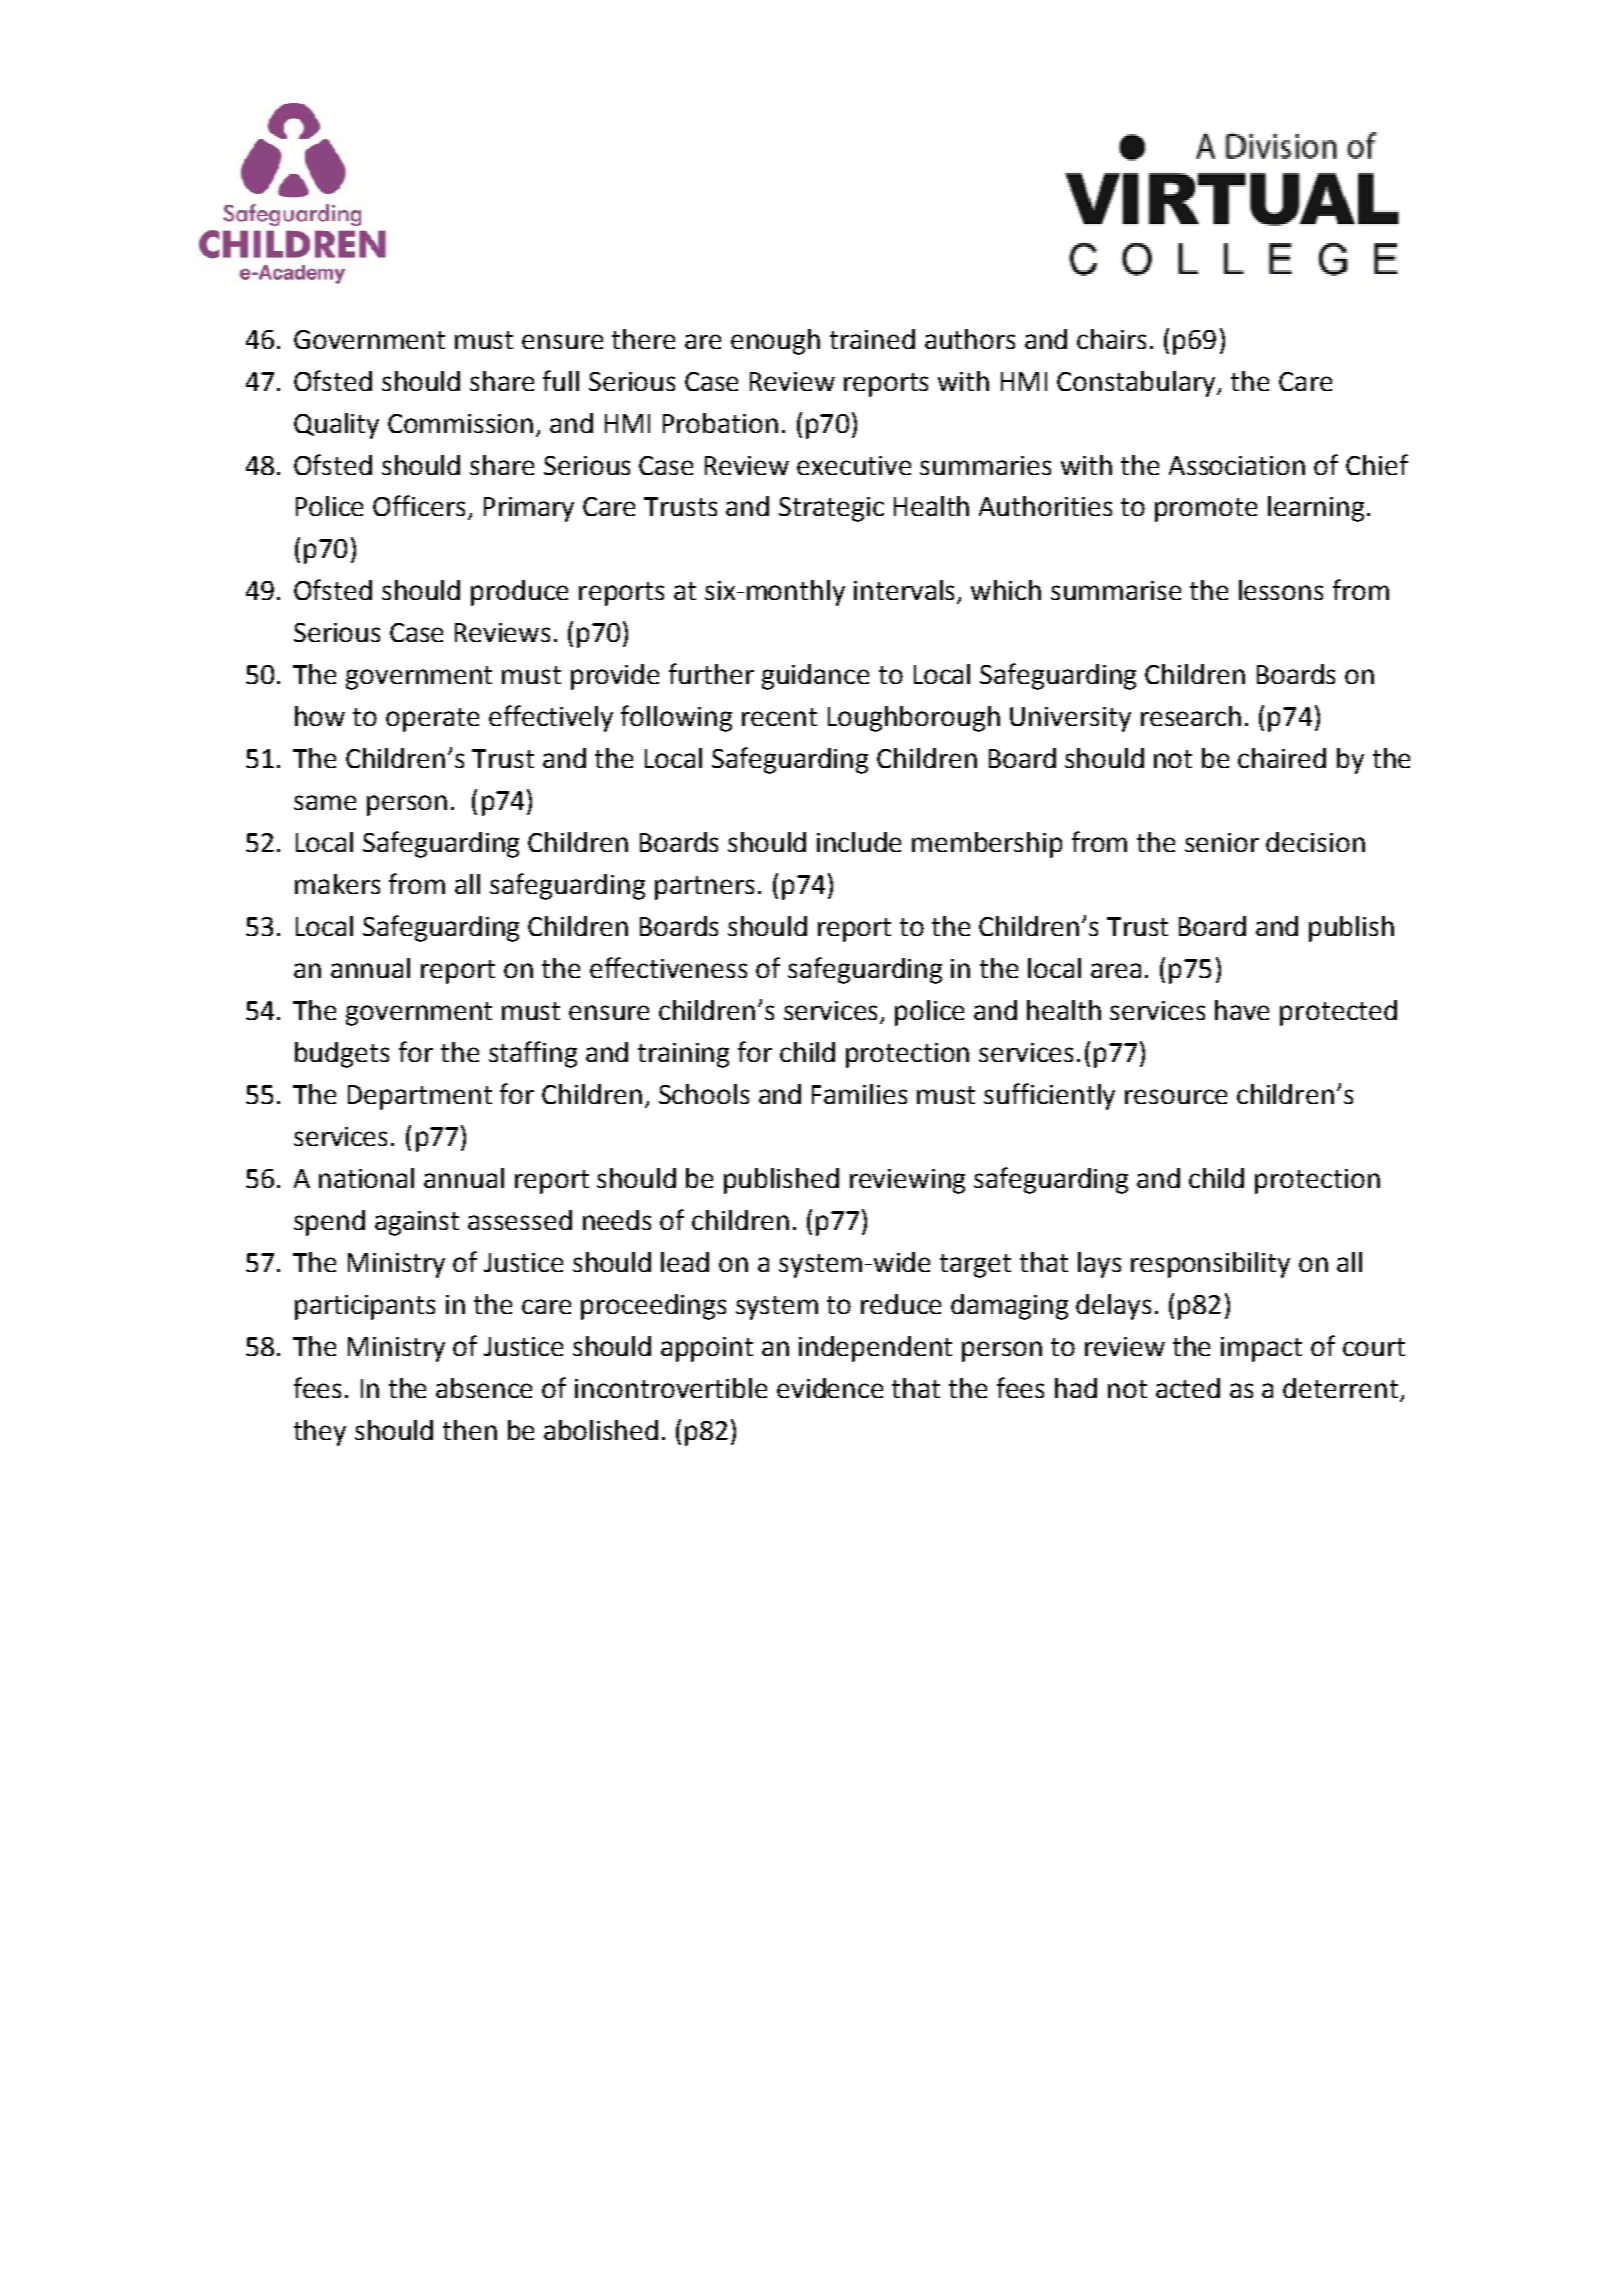  What do you see at coordinates (830, 1388) in the image?
I see `evidence` at bounding box center [830, 1388].
